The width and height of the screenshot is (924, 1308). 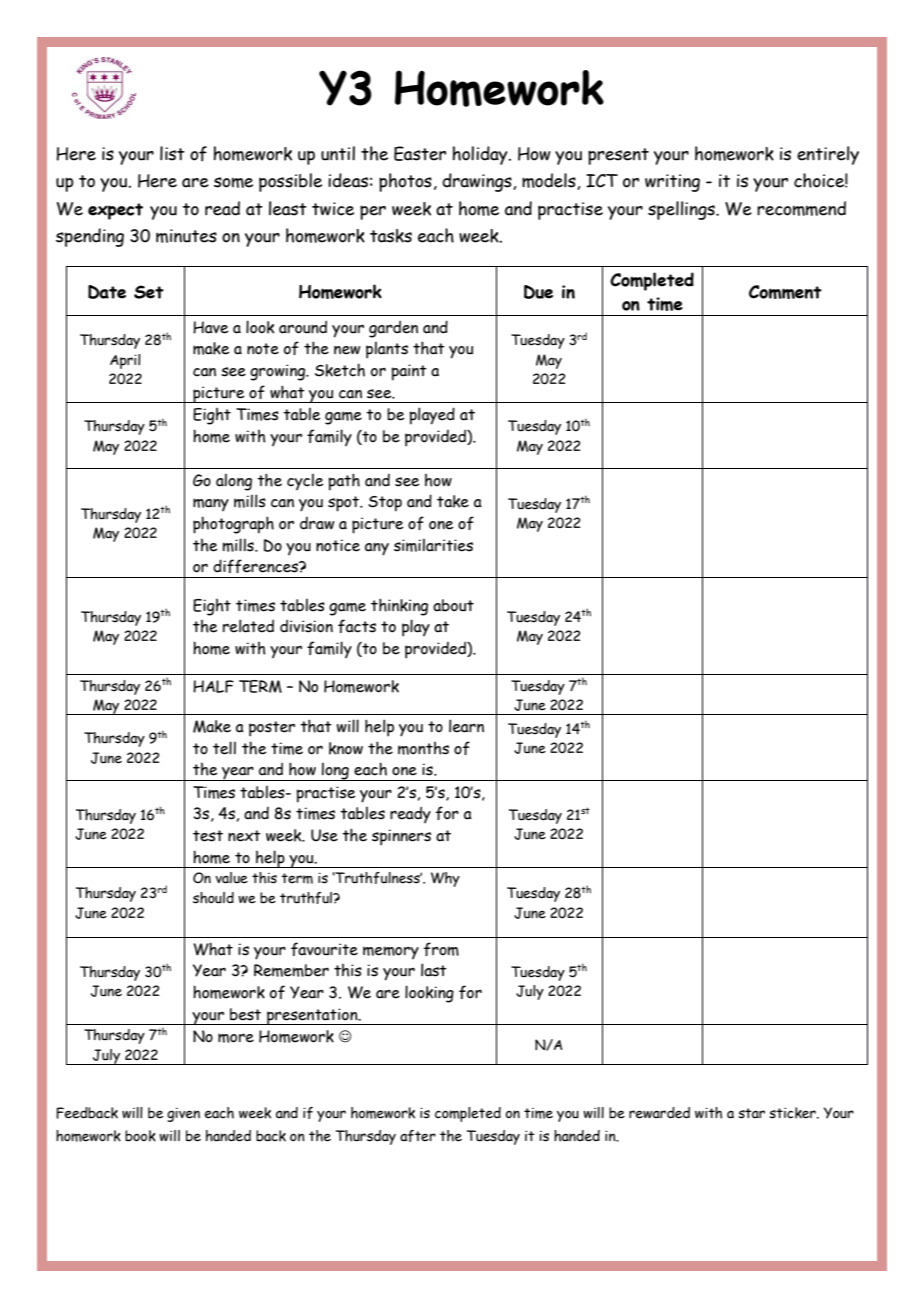 What do you see at coordinates (211, 504) in the screenshot?
I see `many` at bounding box center [211, 504].
